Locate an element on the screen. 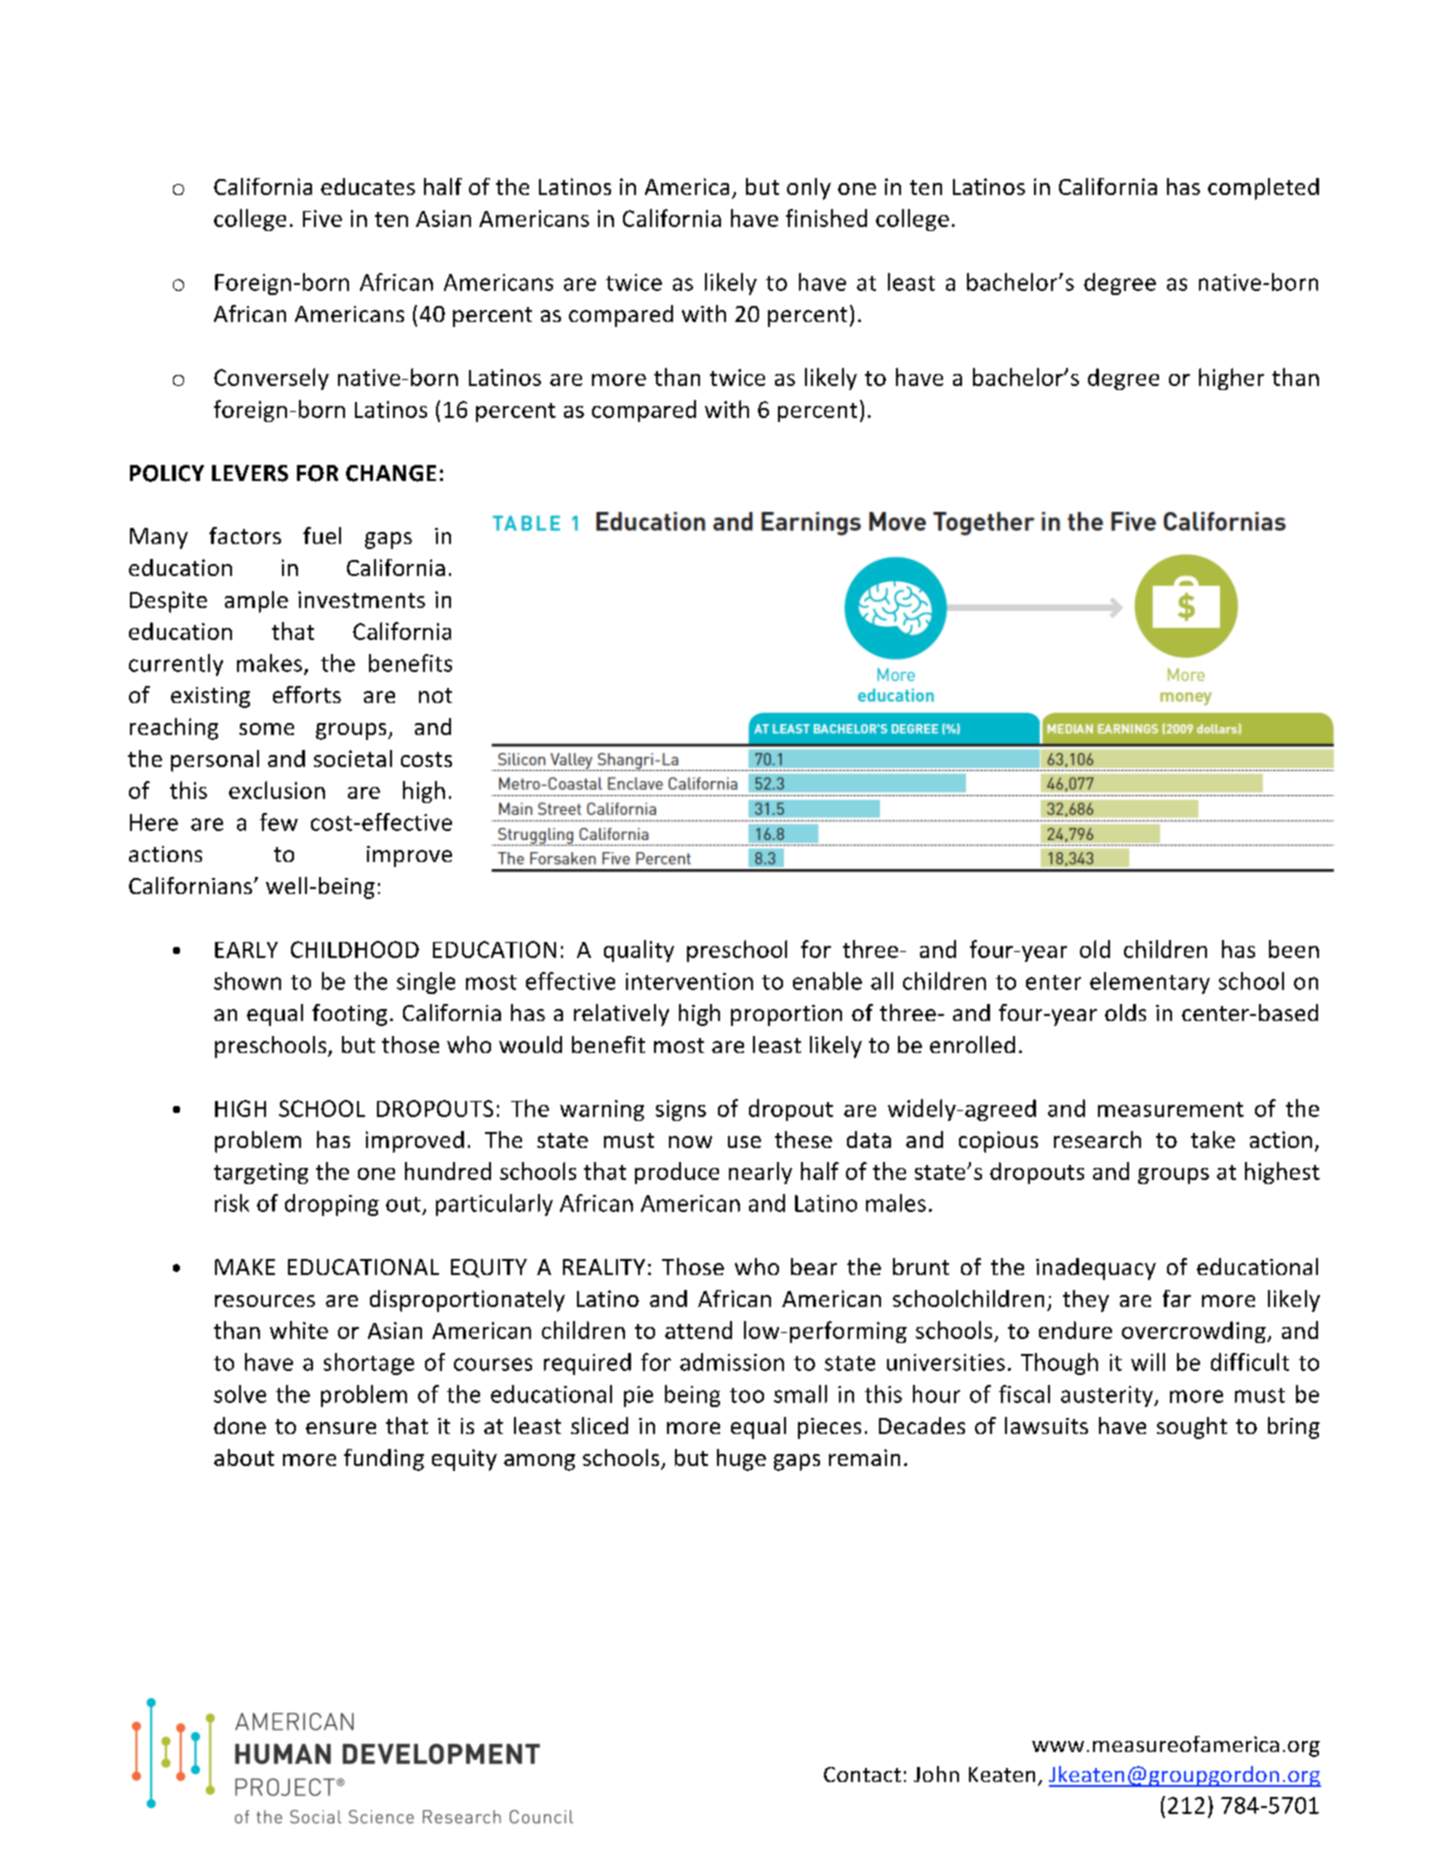  about is located at coordinates (244, 1457).
